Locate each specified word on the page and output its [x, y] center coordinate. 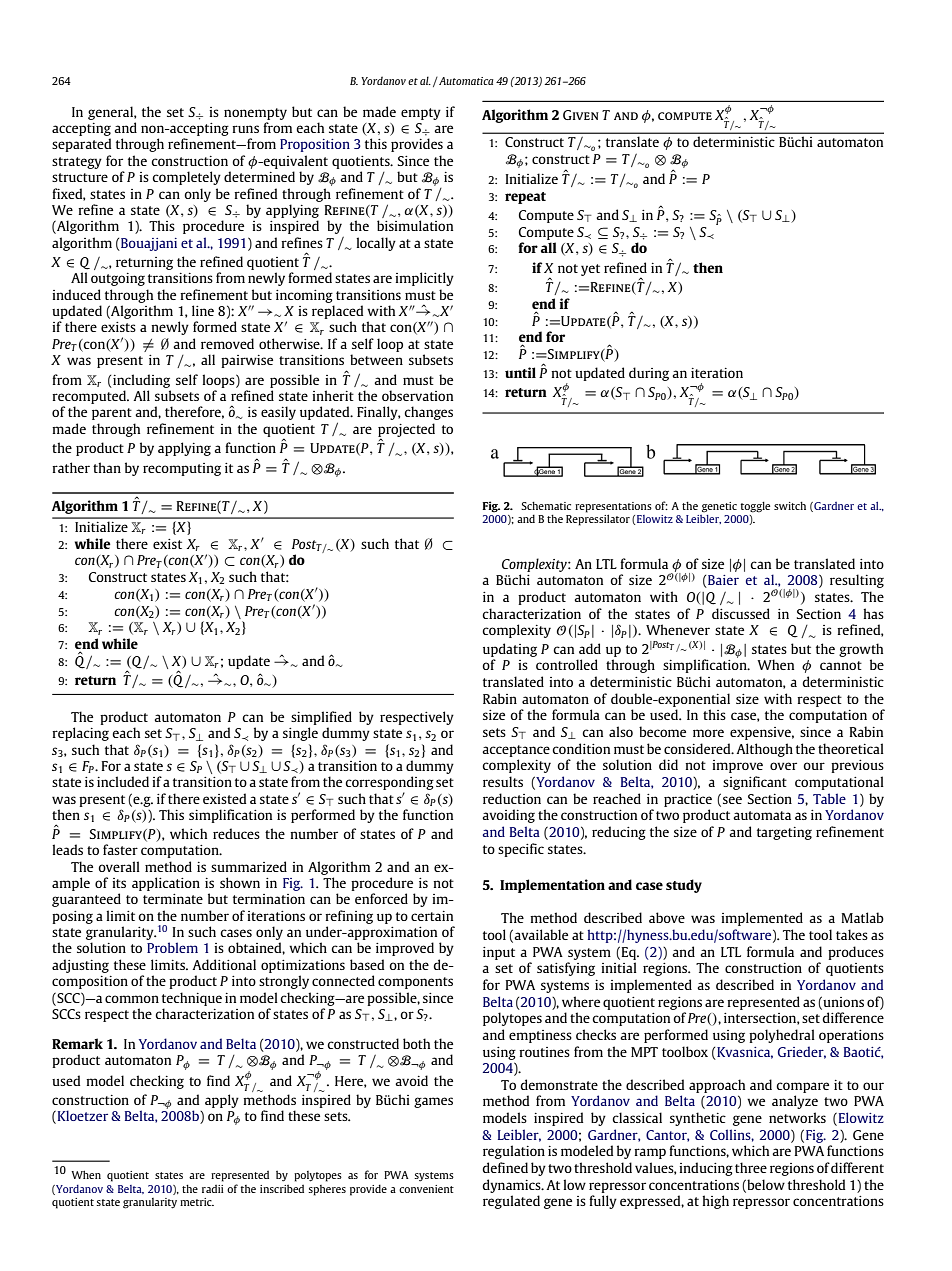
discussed [741, 613]
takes [852, 934]
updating [510, 650]
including [140, 381]
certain [432, 916]
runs [245, 129]
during [649, 374]
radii [213, 1189]
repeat [525, 198]
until [520, 372]
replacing [80, 734]
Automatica [465, 81]
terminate [173, 899]
